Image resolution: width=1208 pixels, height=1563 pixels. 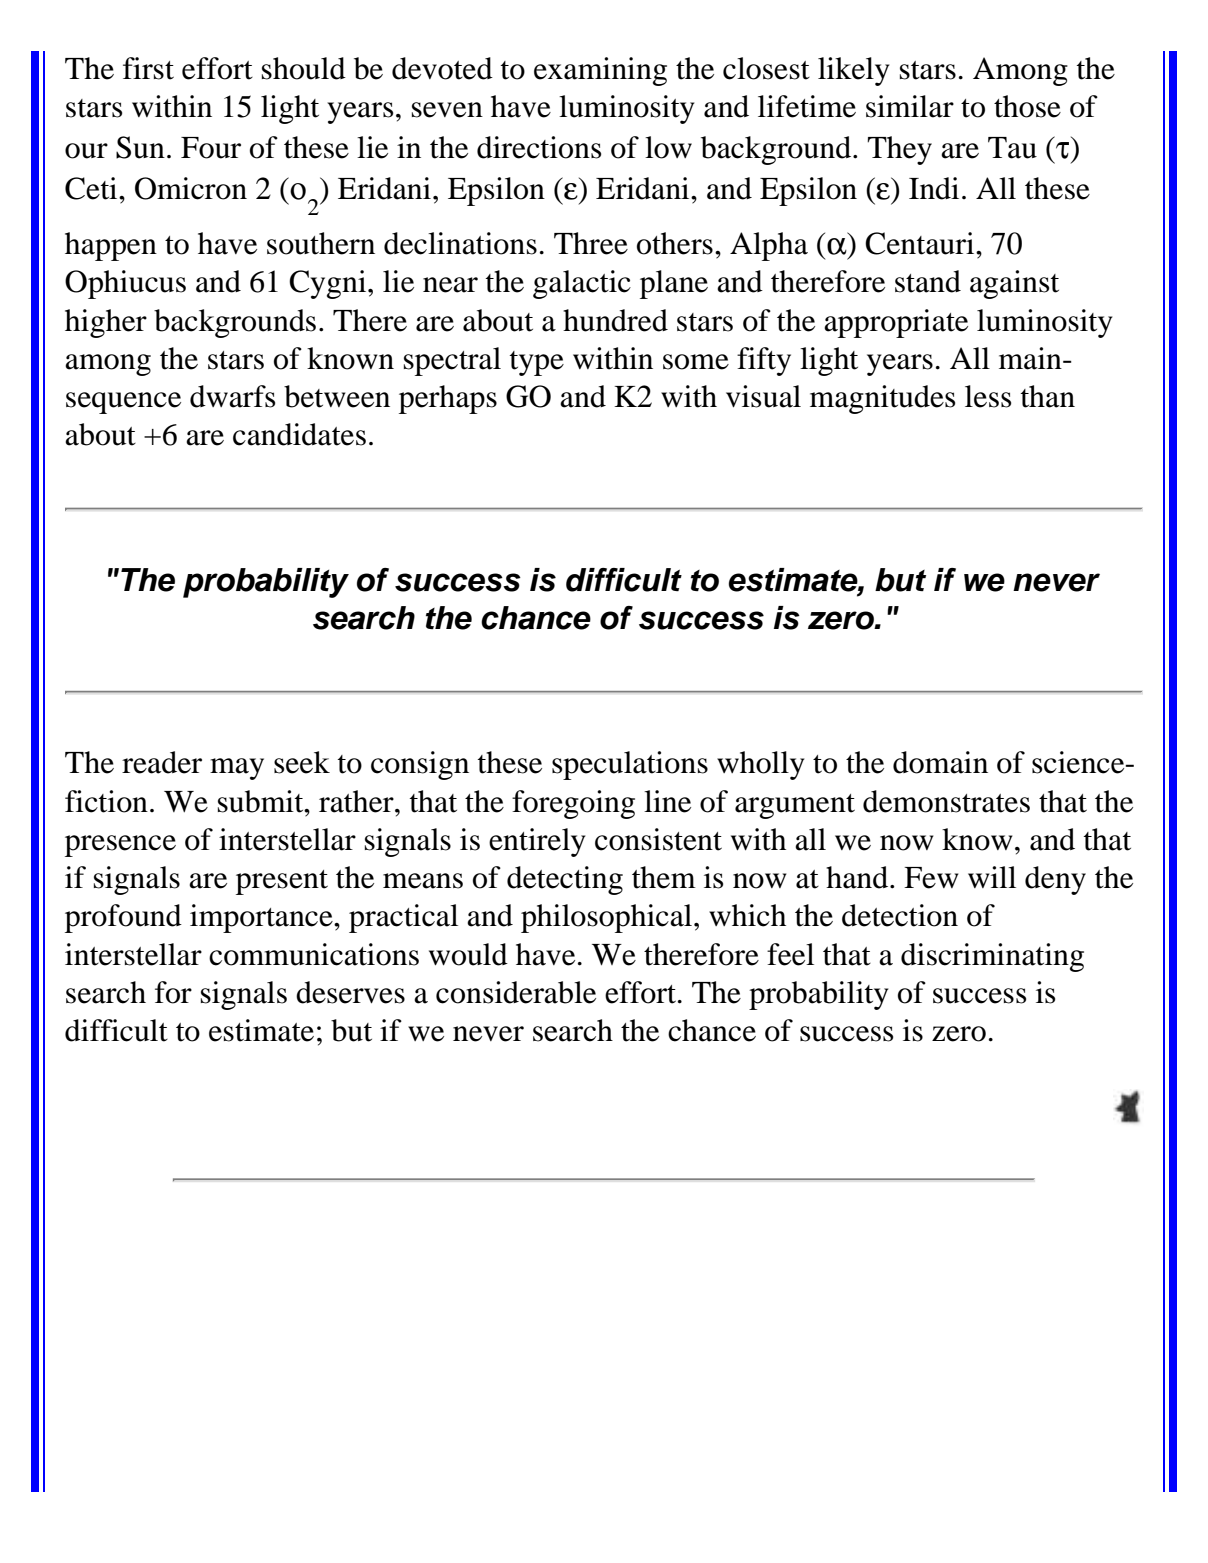 What do you see at coordinates (992, 957) in the image?
I see `discriminating` at bounding box center [992, 957].
